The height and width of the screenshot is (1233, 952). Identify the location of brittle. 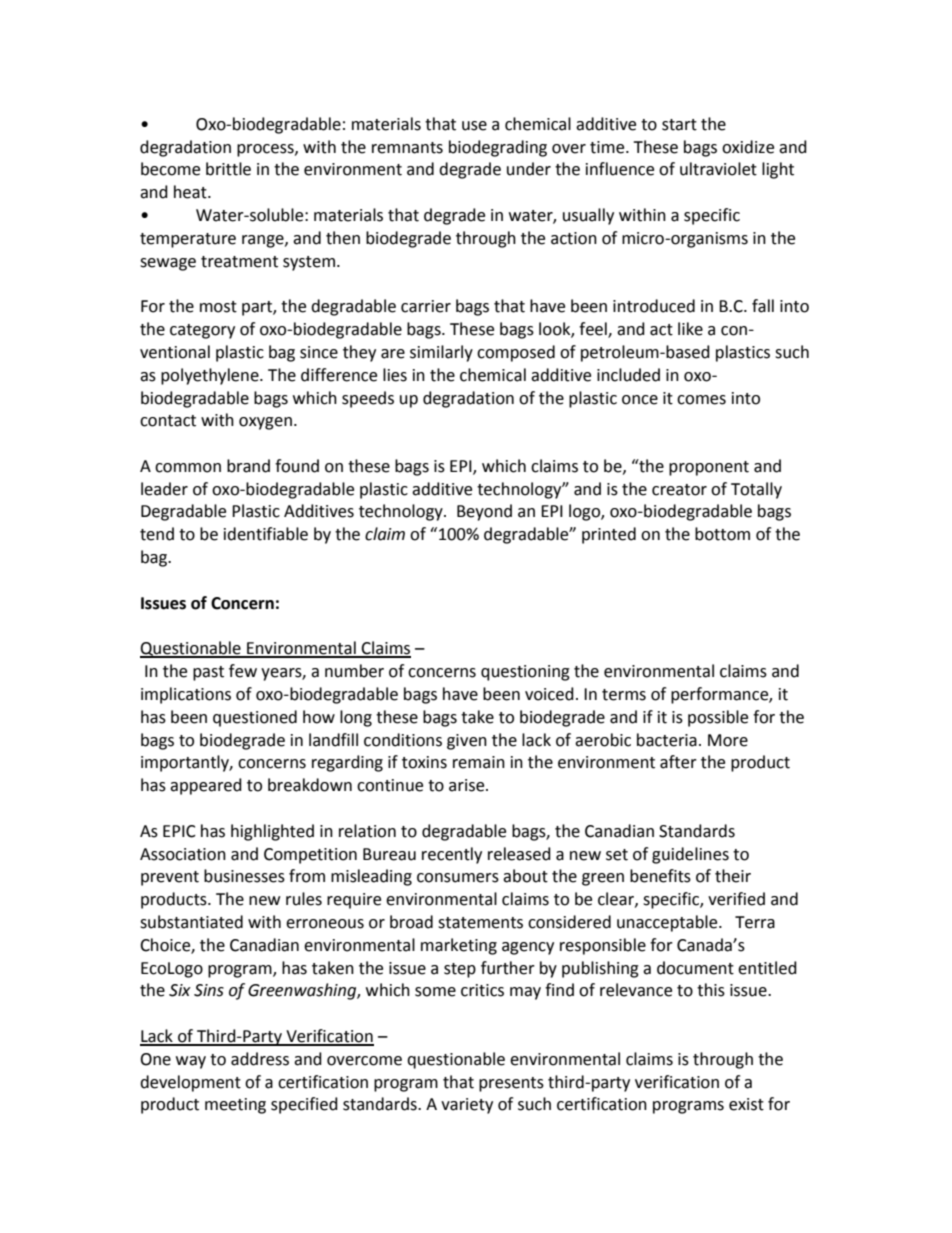
(228, 169).
